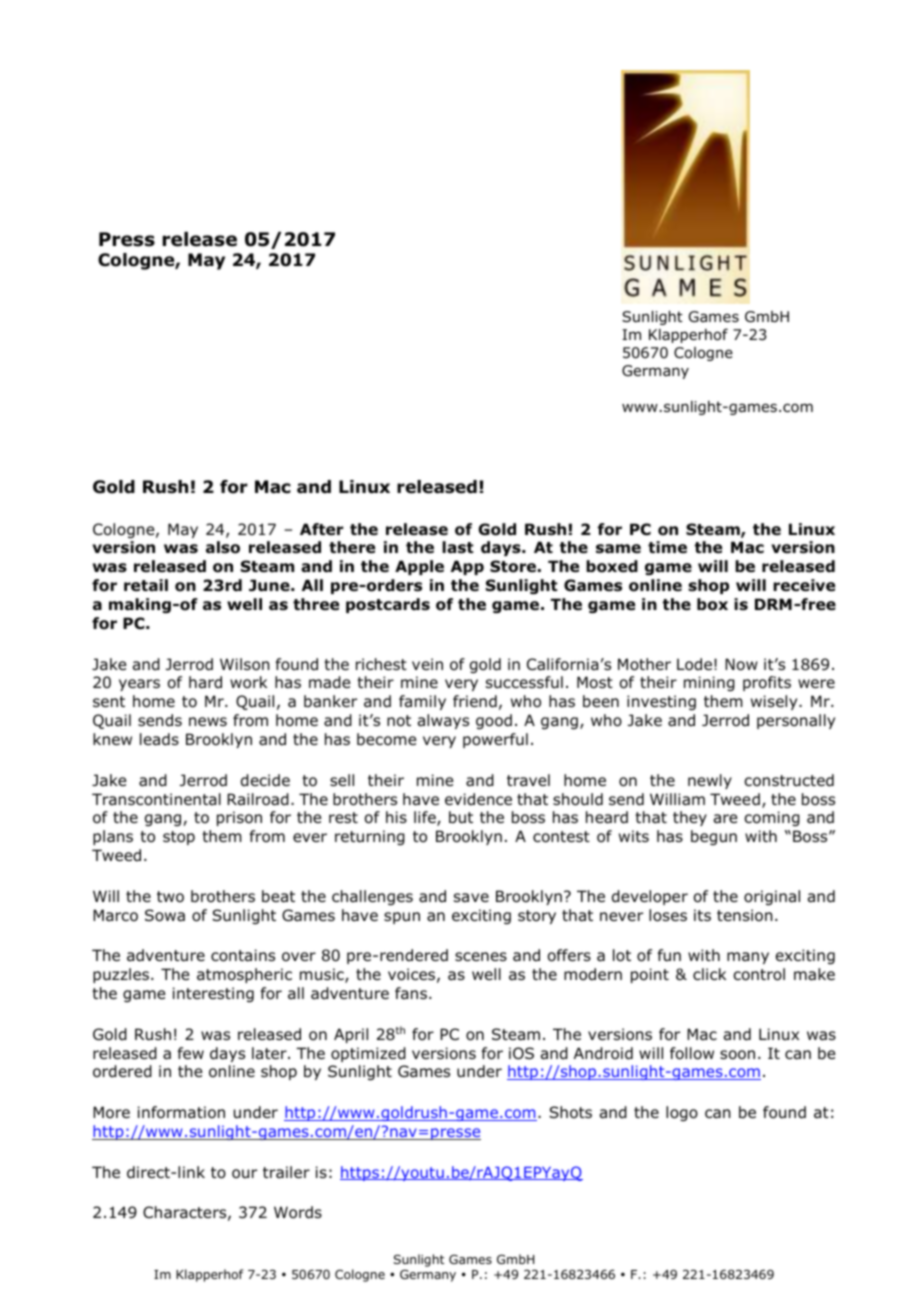 The height and width of the screenshot is (1308, 924). Describe the element at coordinates (298, 1212) in the screenshot. I see `Words` at that location.
